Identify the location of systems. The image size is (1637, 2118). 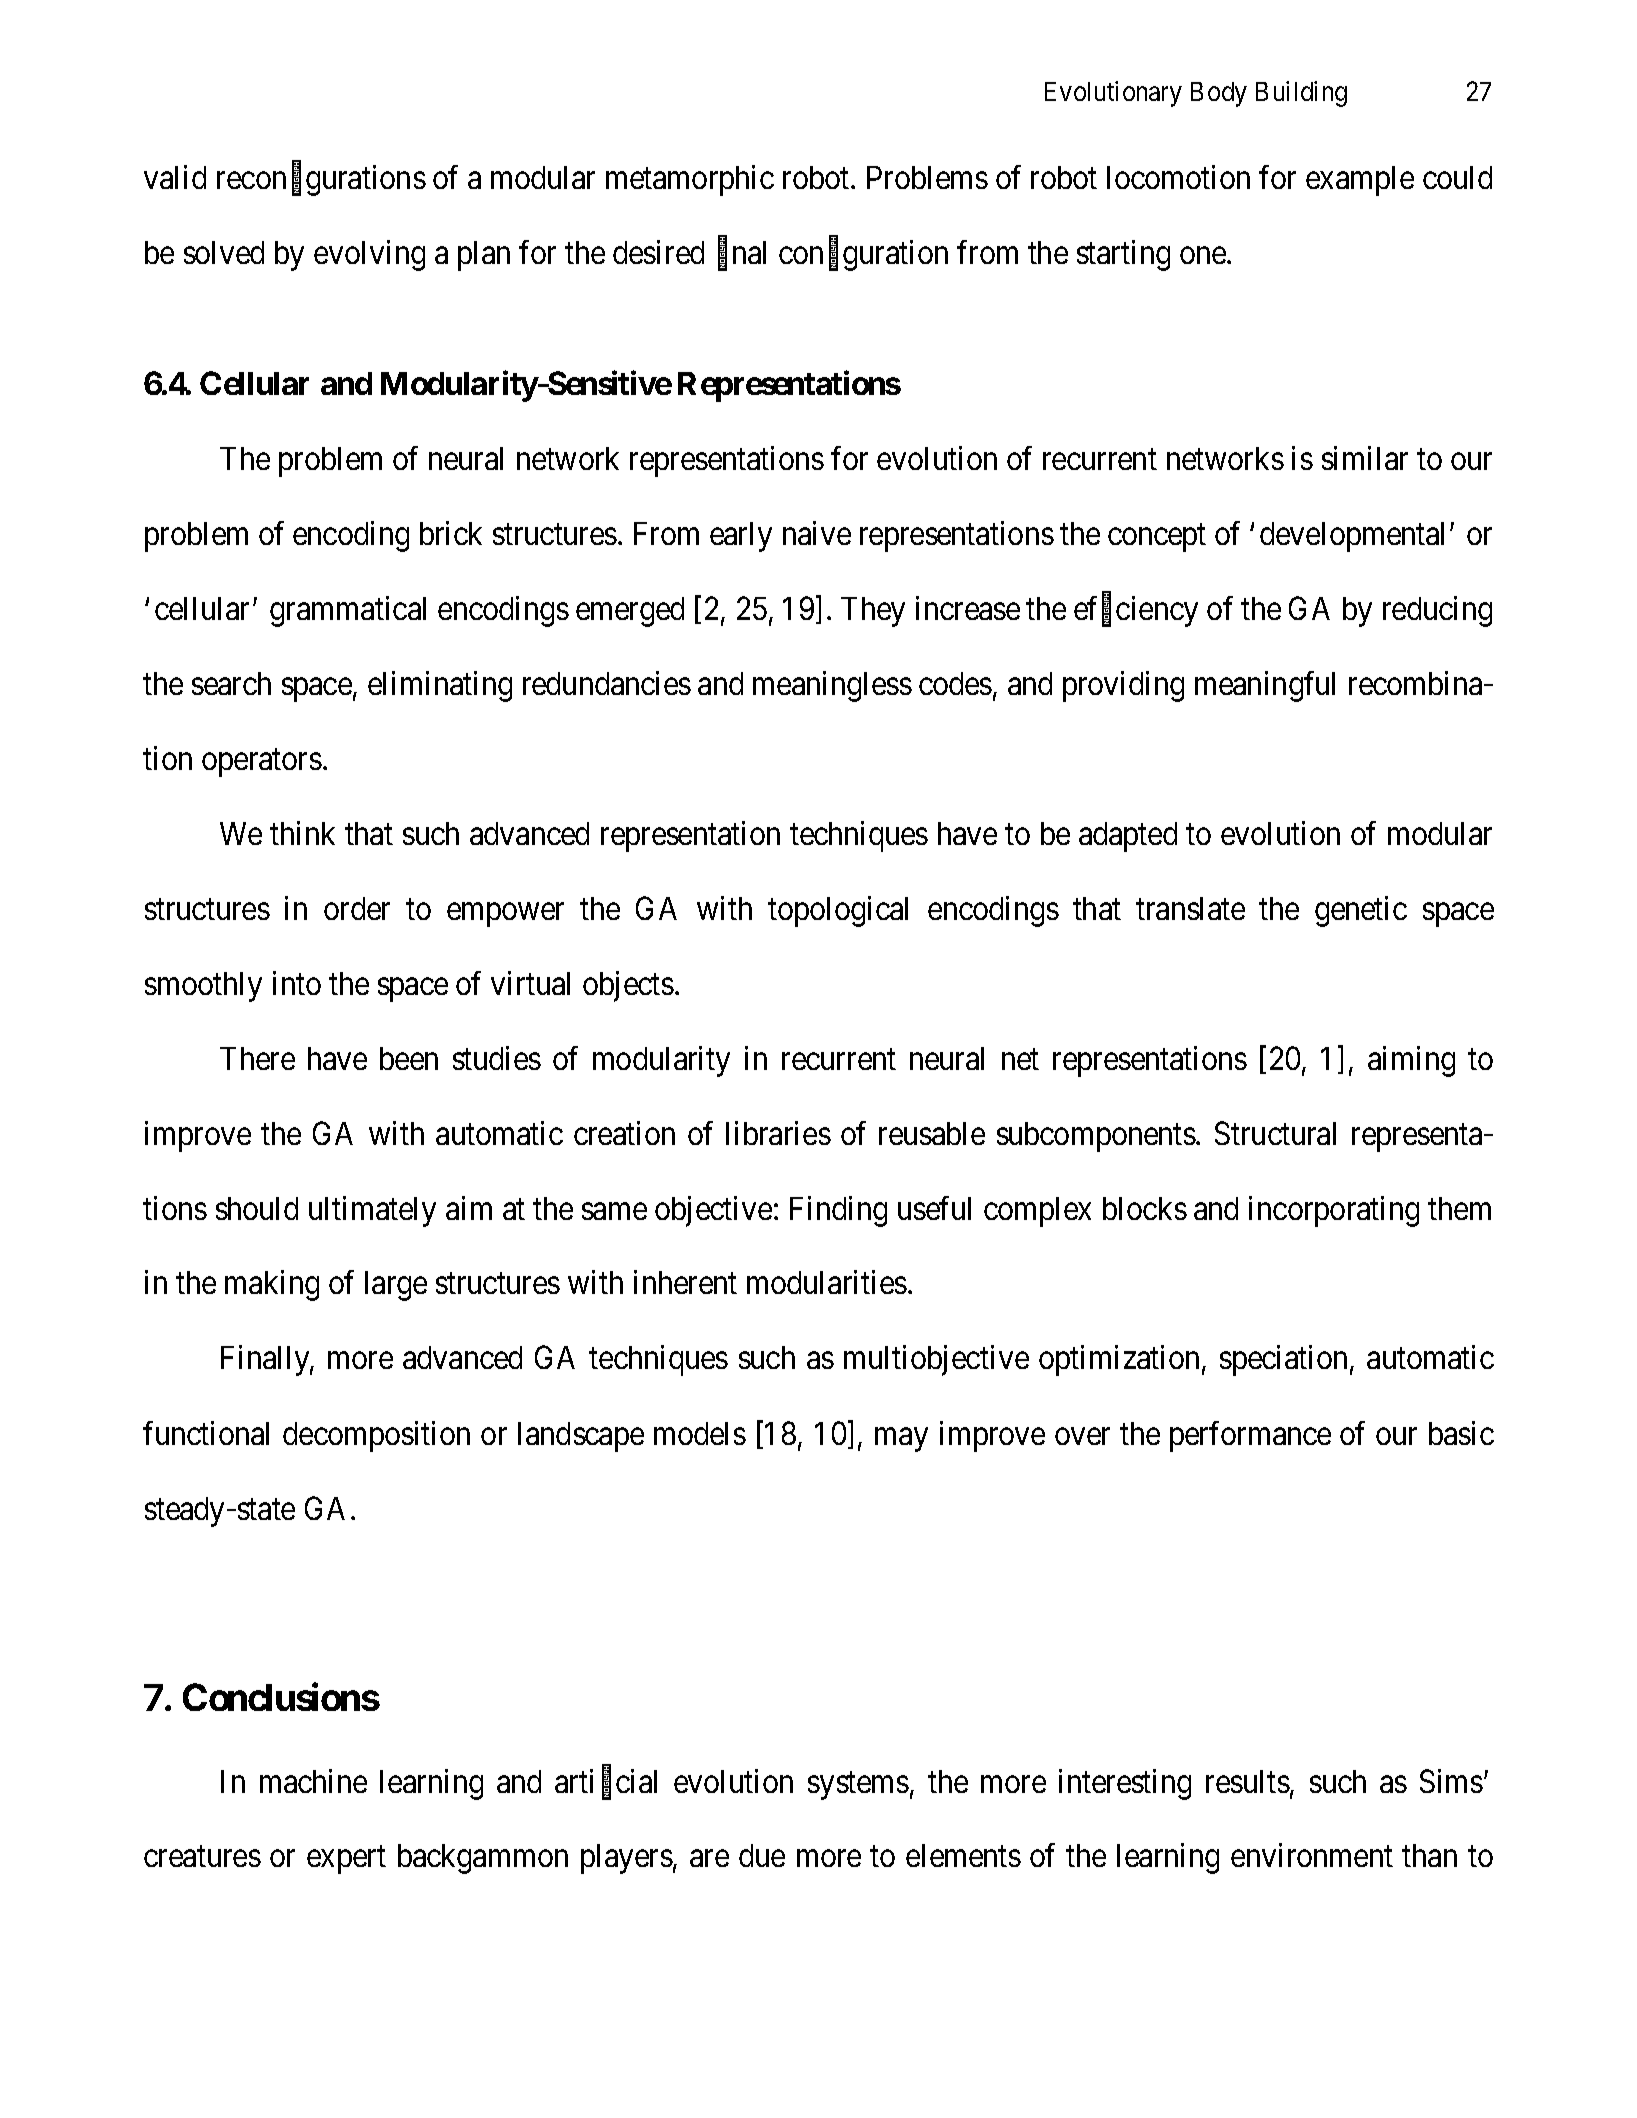
(858, 1786).
